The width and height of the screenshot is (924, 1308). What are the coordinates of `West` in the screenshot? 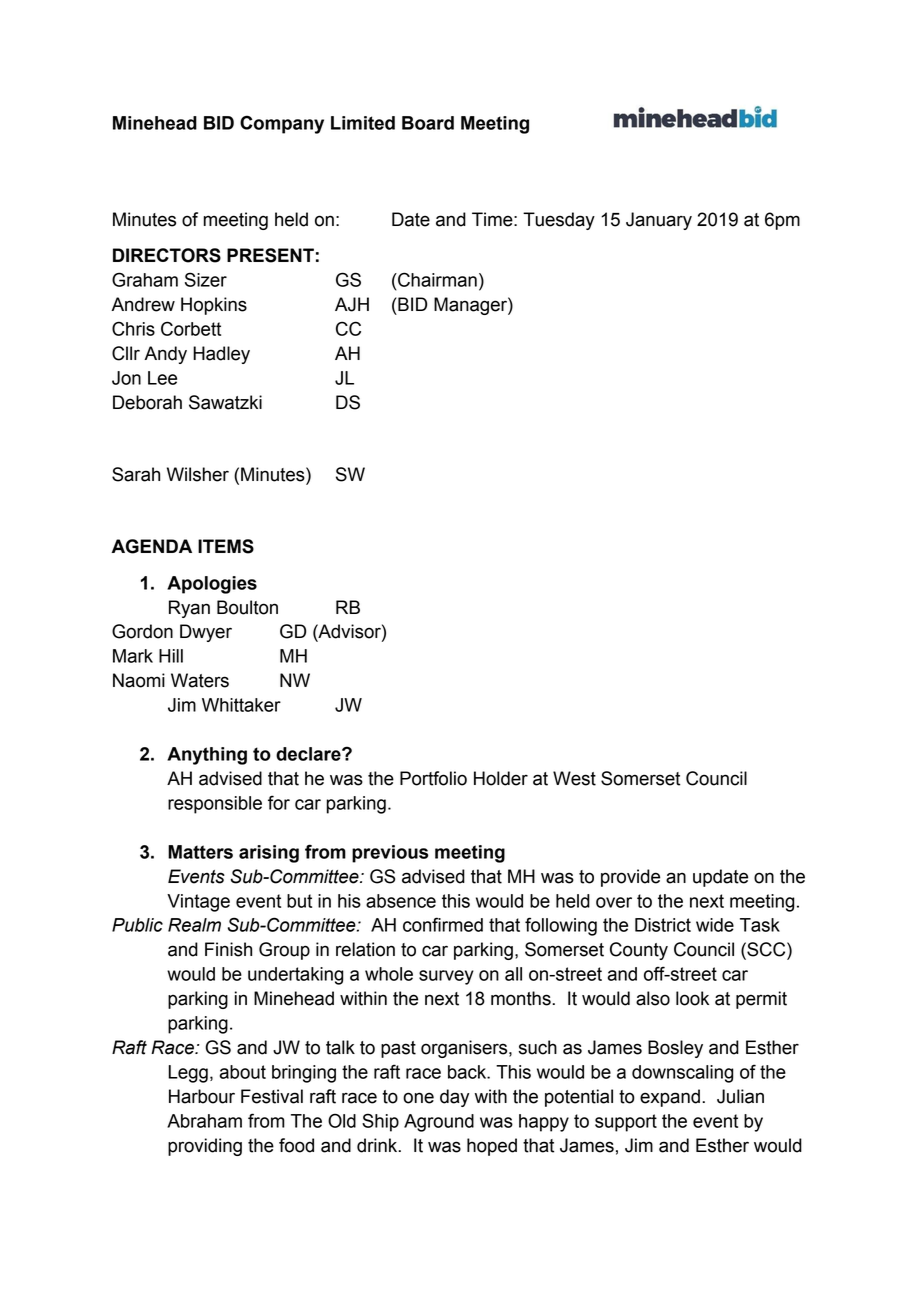 It's located at (574, 778).
